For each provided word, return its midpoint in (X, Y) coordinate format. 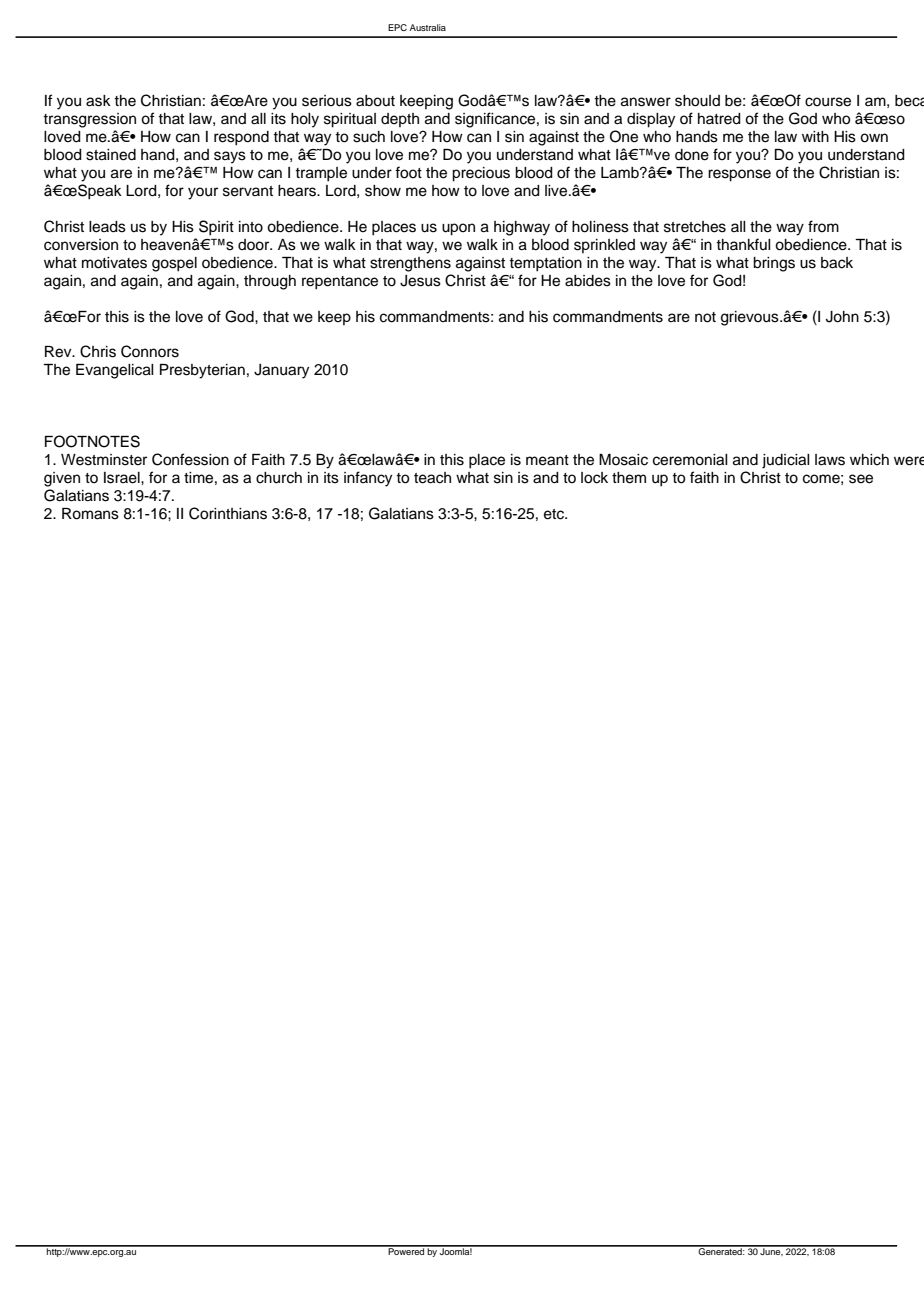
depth (400, 120)
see (861, 479)
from (823, 226)
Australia (428, 27)
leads (107, 227)
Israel (123, 478)
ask (98, 101)
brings (774, 264)
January (281, 371)
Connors (150, 351)
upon (458, 229)
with (815, 136)
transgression (89, 120)
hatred (719, 119)
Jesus (420, 281)
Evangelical (115, 371)
